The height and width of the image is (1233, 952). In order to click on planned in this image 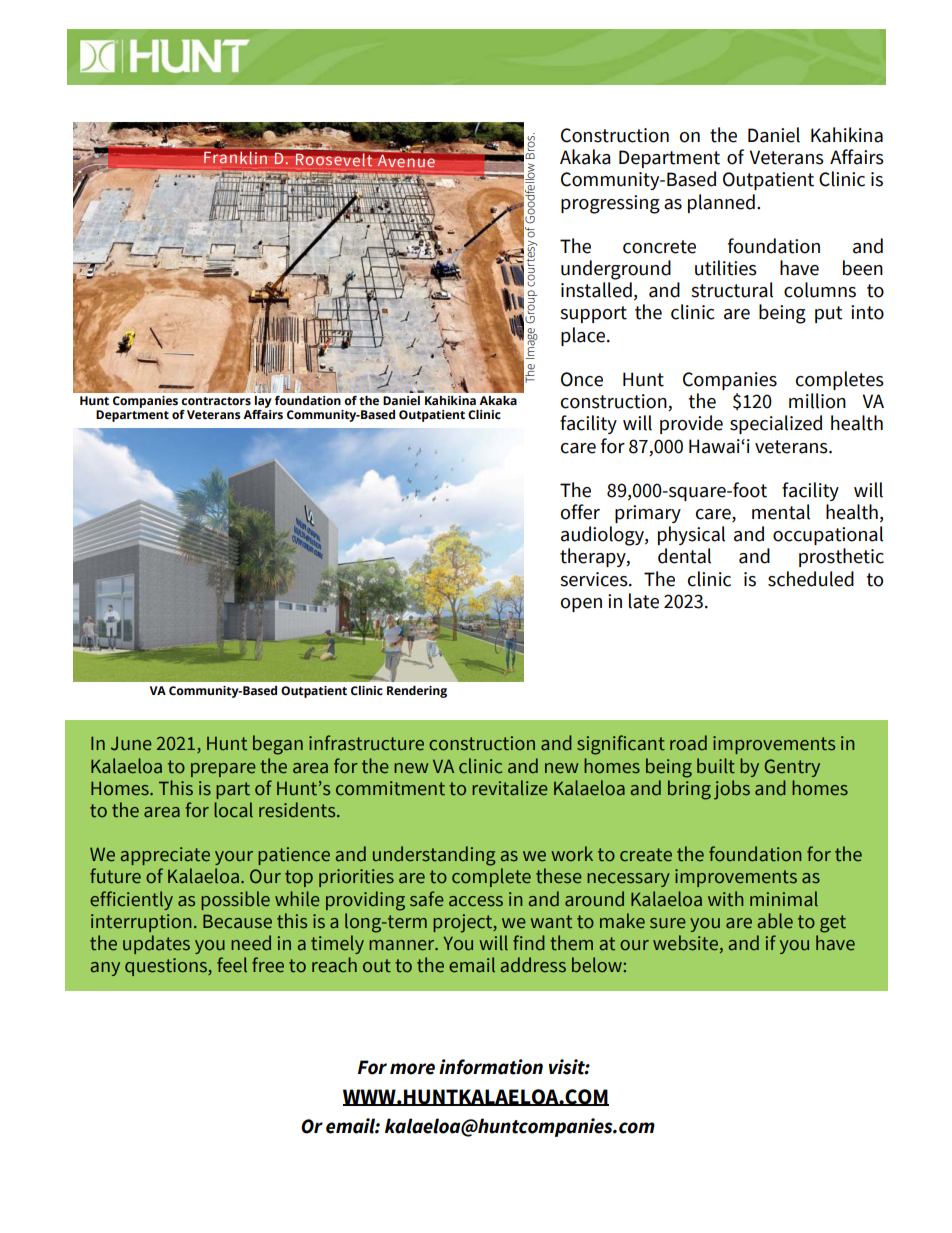, I will do `click(721, 203)`.
